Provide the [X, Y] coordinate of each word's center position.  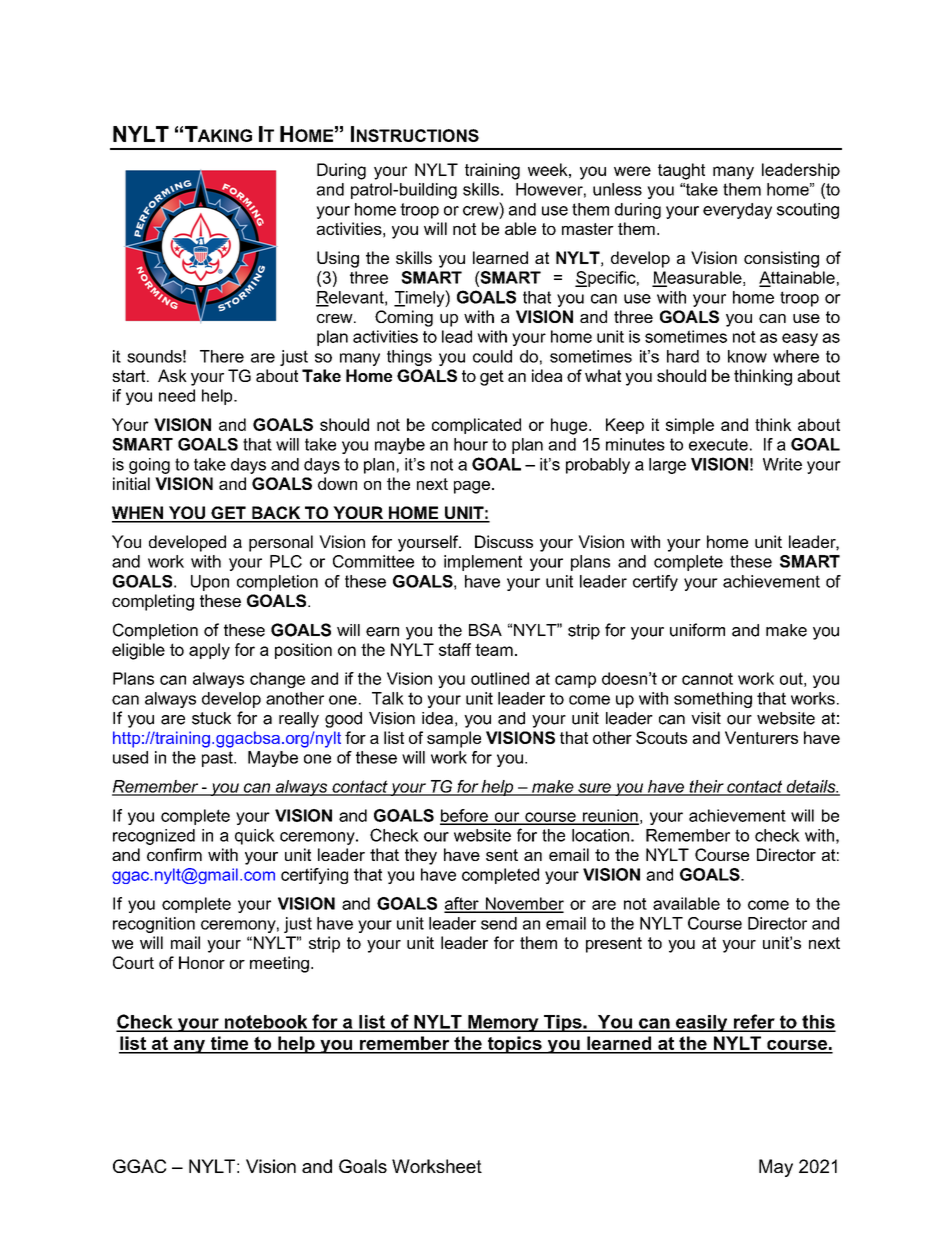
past [218, 759]
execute [718, 444]
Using [338, 259]
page [472, 487]
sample [454, 739]
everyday [737, 211]
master [588, 229]
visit [706, 718]
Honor [202, 962]
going [149, 466]
